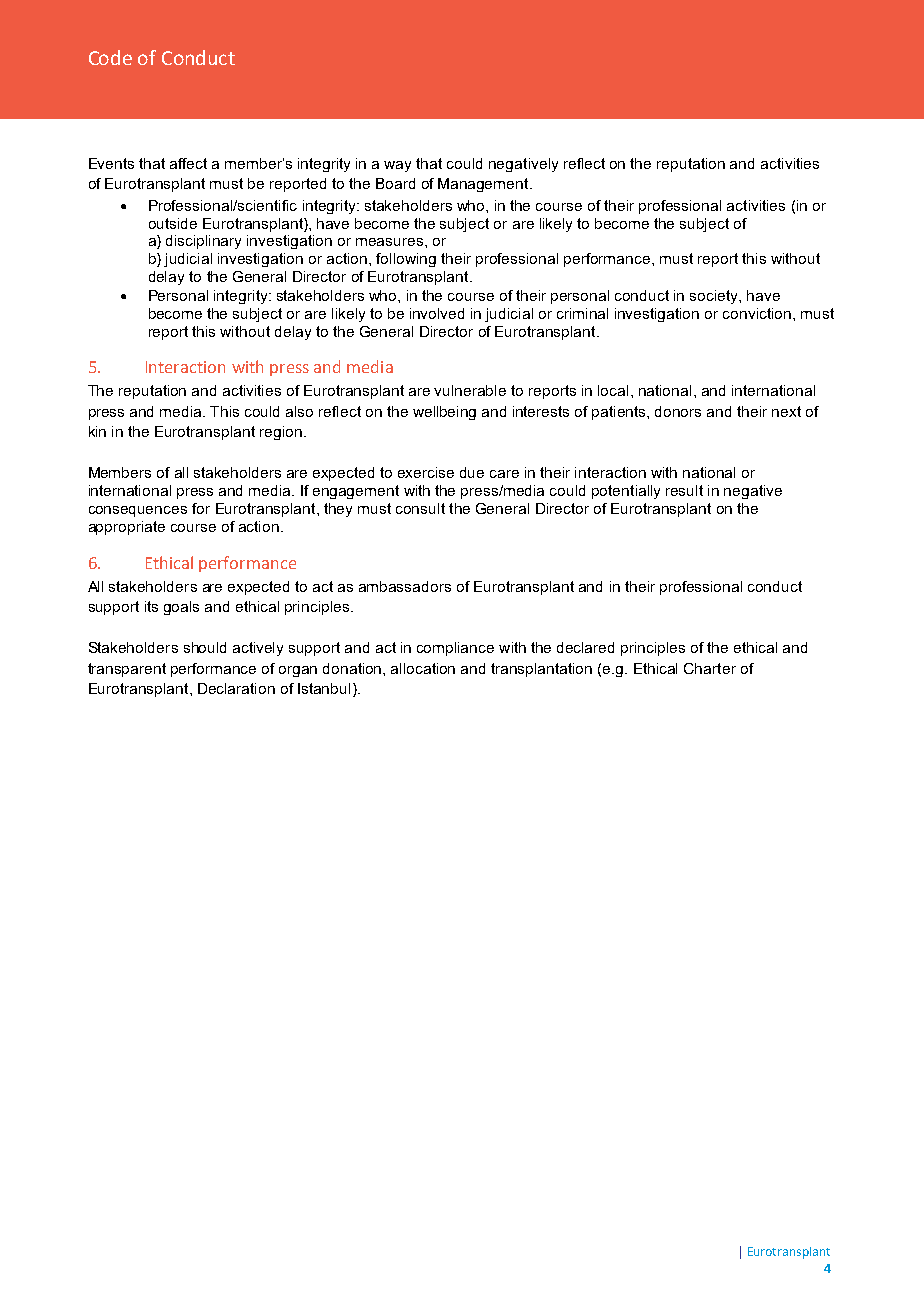 This screenshot has height=1308, width=924. Describe the element at coordinates (423, 668) in the screenshot. I see `allocation` at that location.
